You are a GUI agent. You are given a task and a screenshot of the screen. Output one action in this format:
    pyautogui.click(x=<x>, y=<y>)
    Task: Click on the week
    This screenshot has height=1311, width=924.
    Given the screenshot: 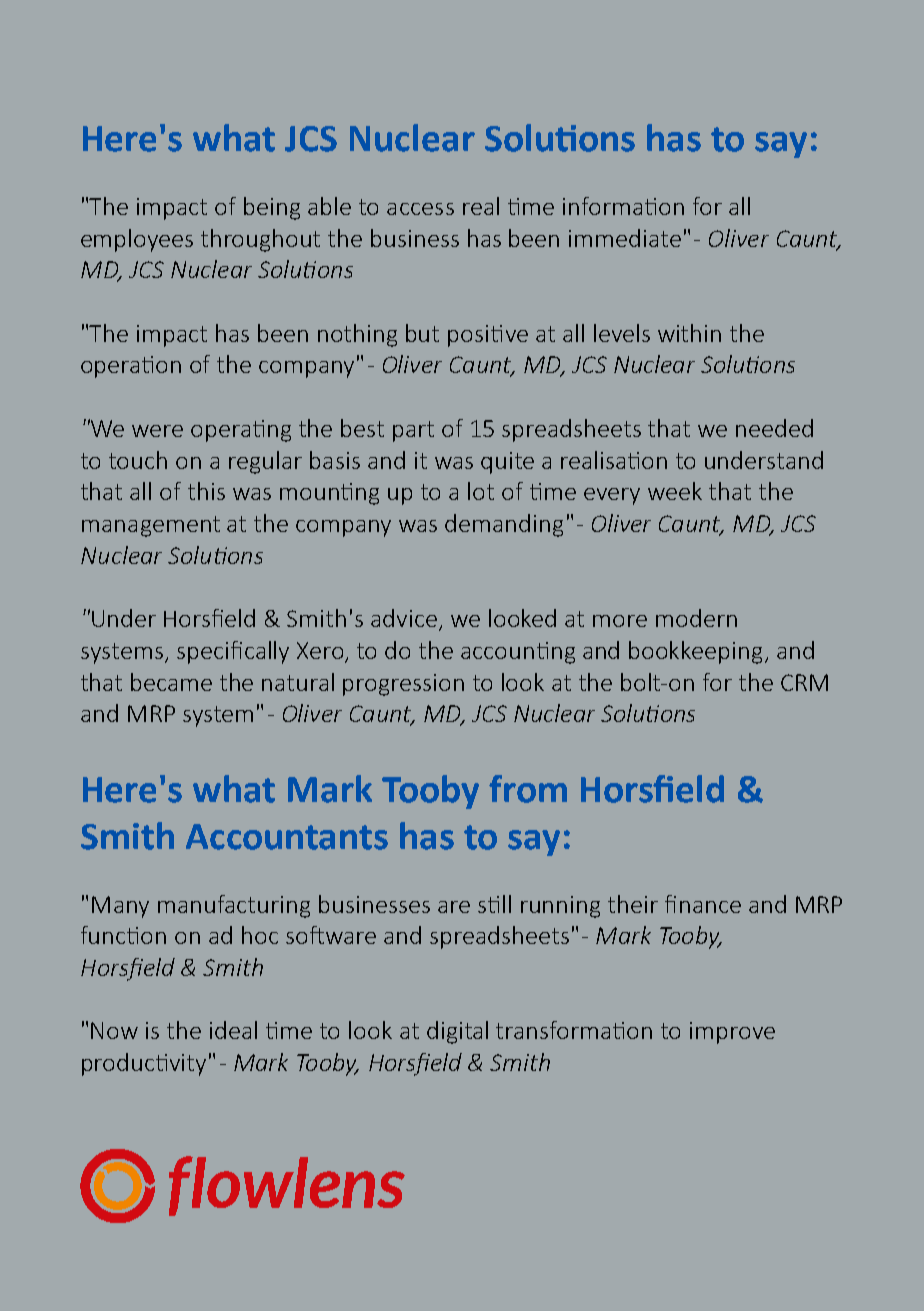 What is the action you would take?
    pyautogui.click(x=675, y=491)
